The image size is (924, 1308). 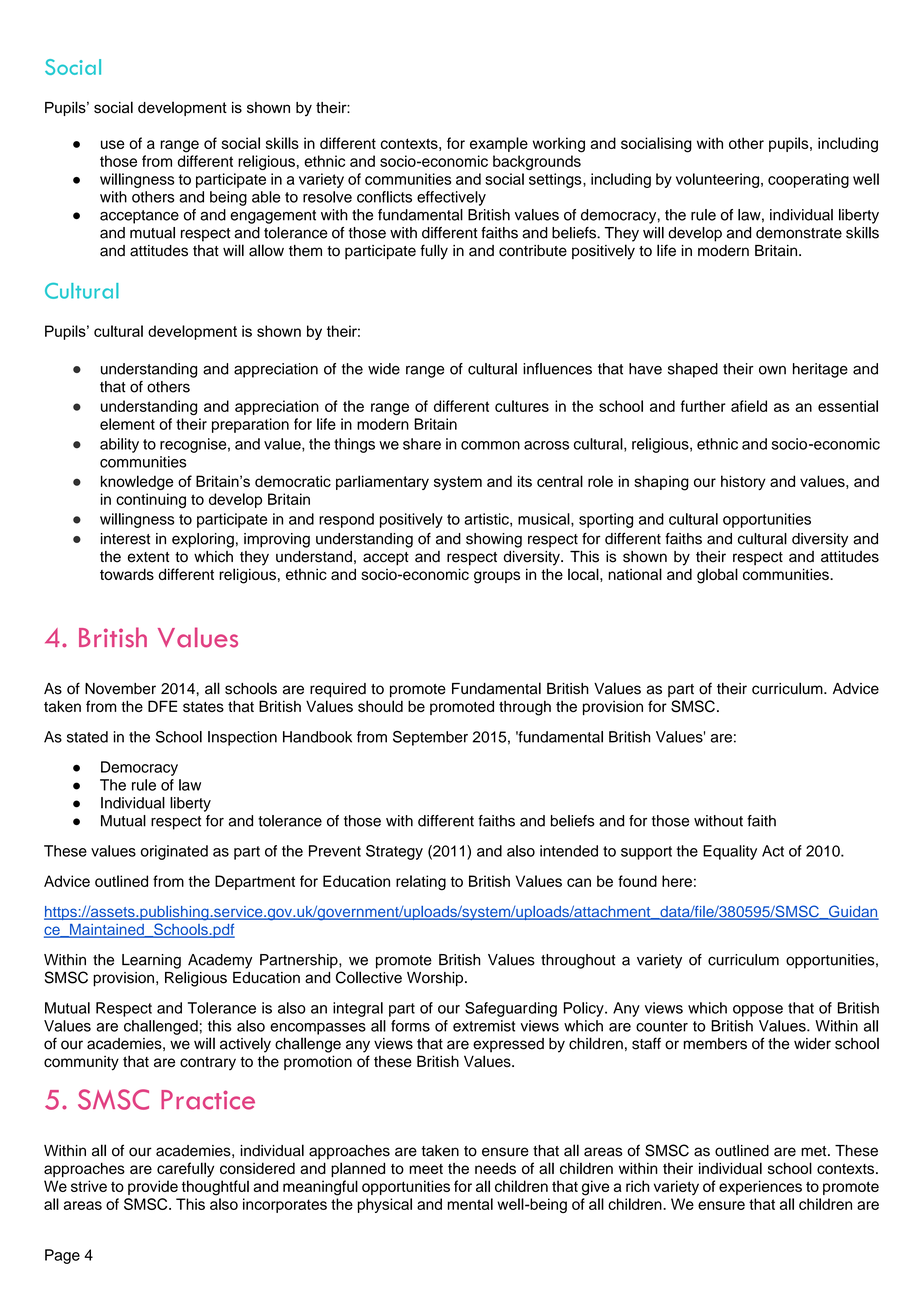 I want to click on history, so click(x=743, y=482).
